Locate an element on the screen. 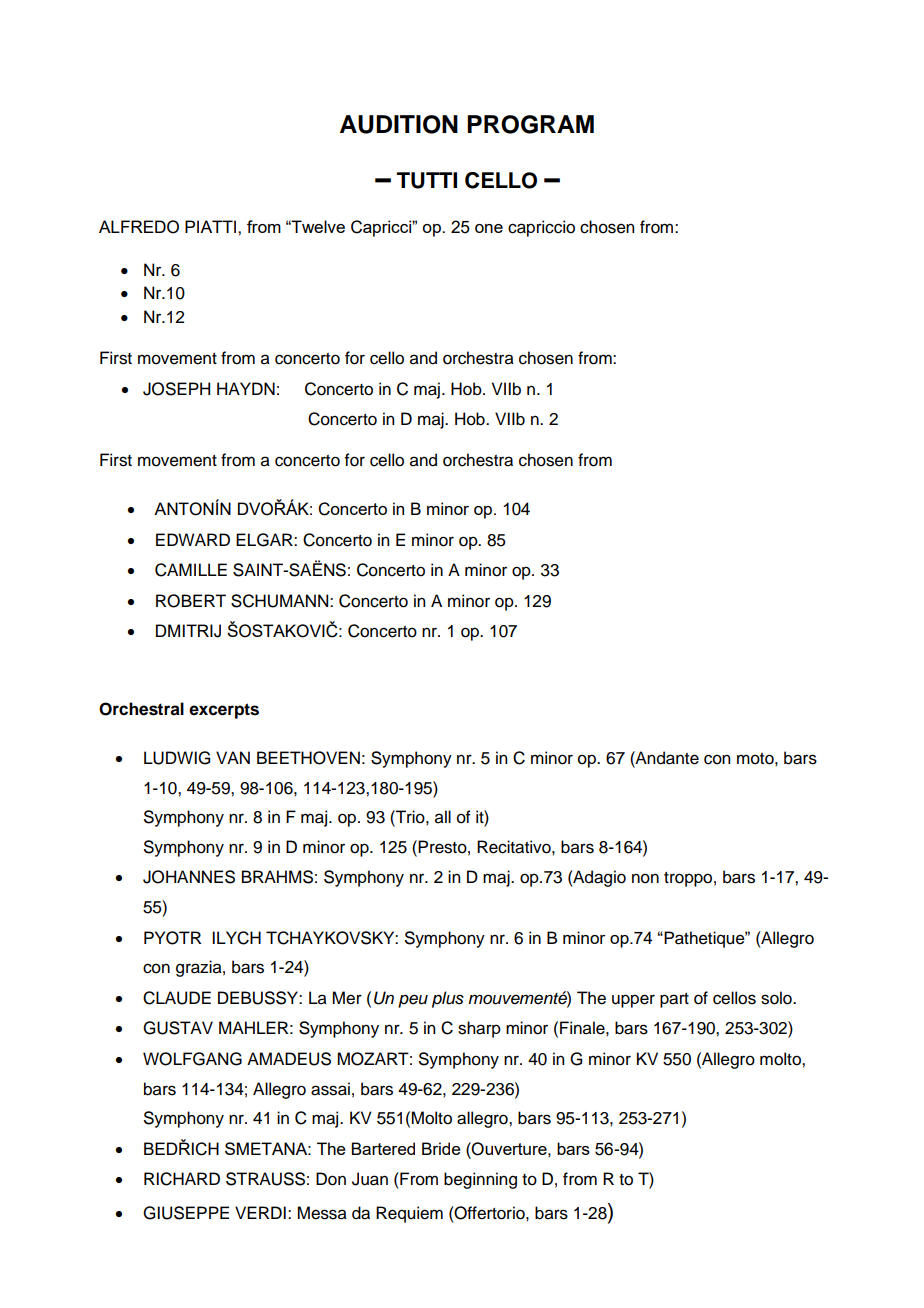 This screenshot has width=924, height=1308. ALFREDO is located at coordinates (139, 227).
